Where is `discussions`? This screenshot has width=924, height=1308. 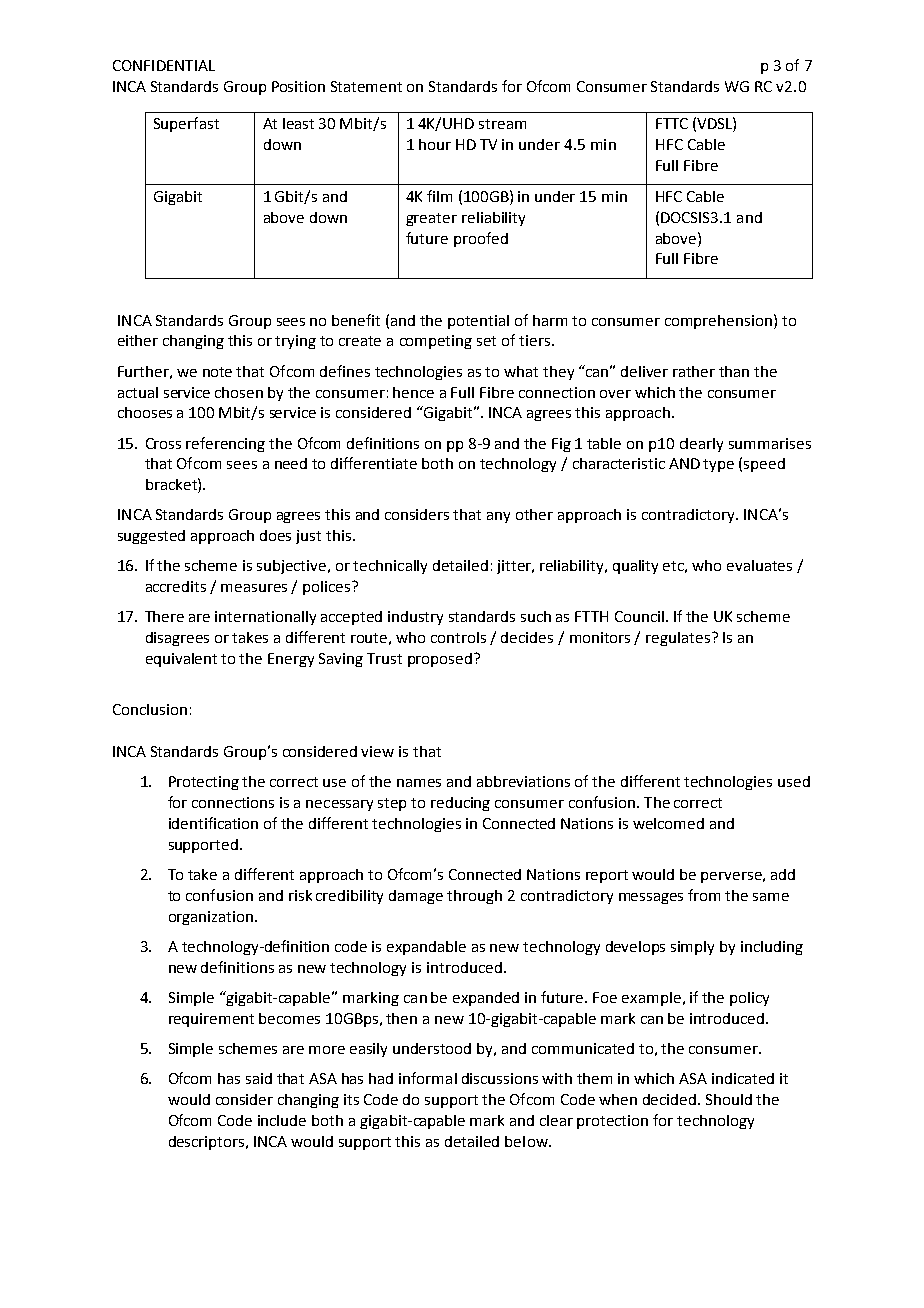 discussions is located at coordinates (500, 1078).
